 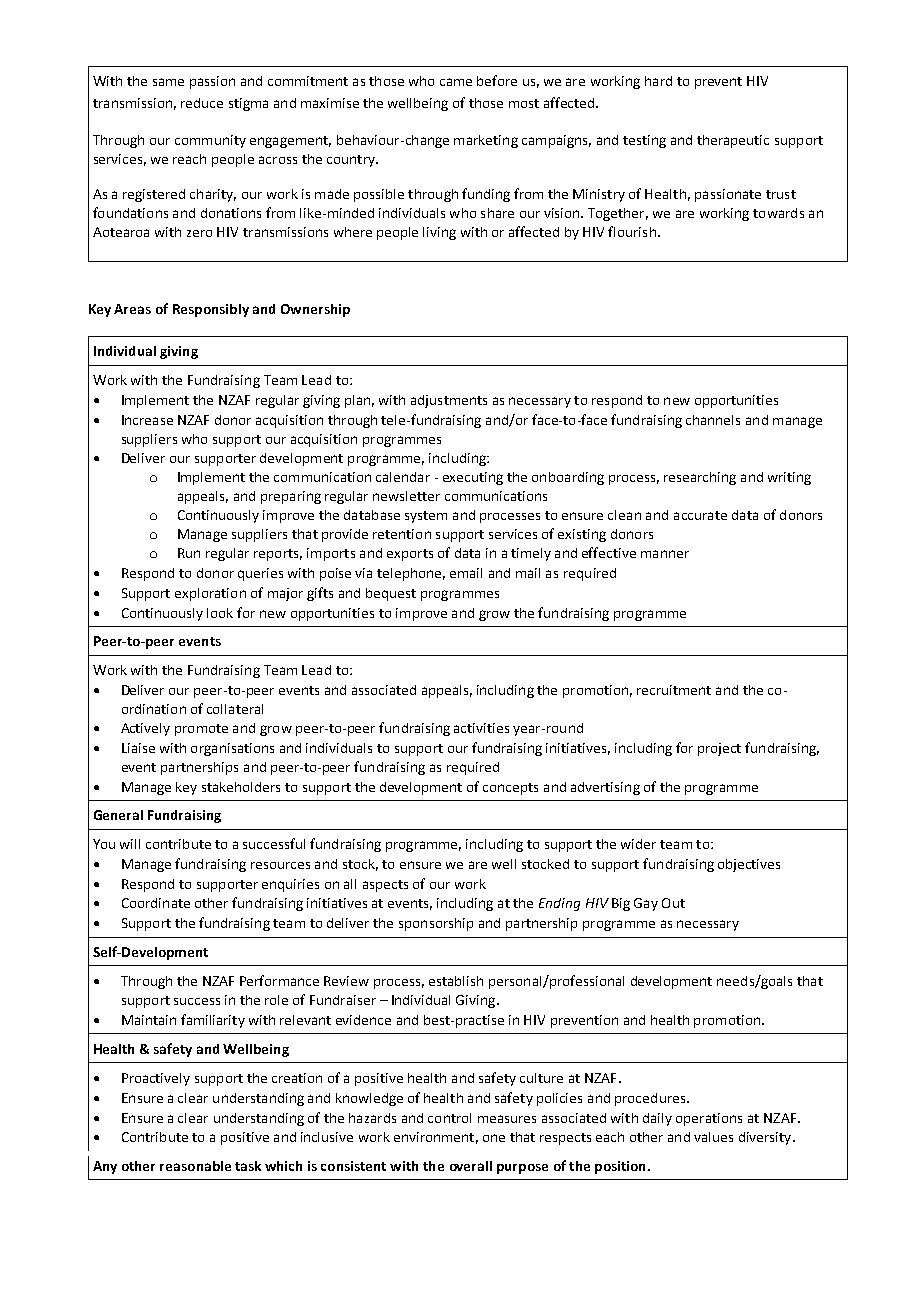 What do you see at coordinates (449, 1118) in the screenshot?
I see `control` at bounding box center [449, 1118].
